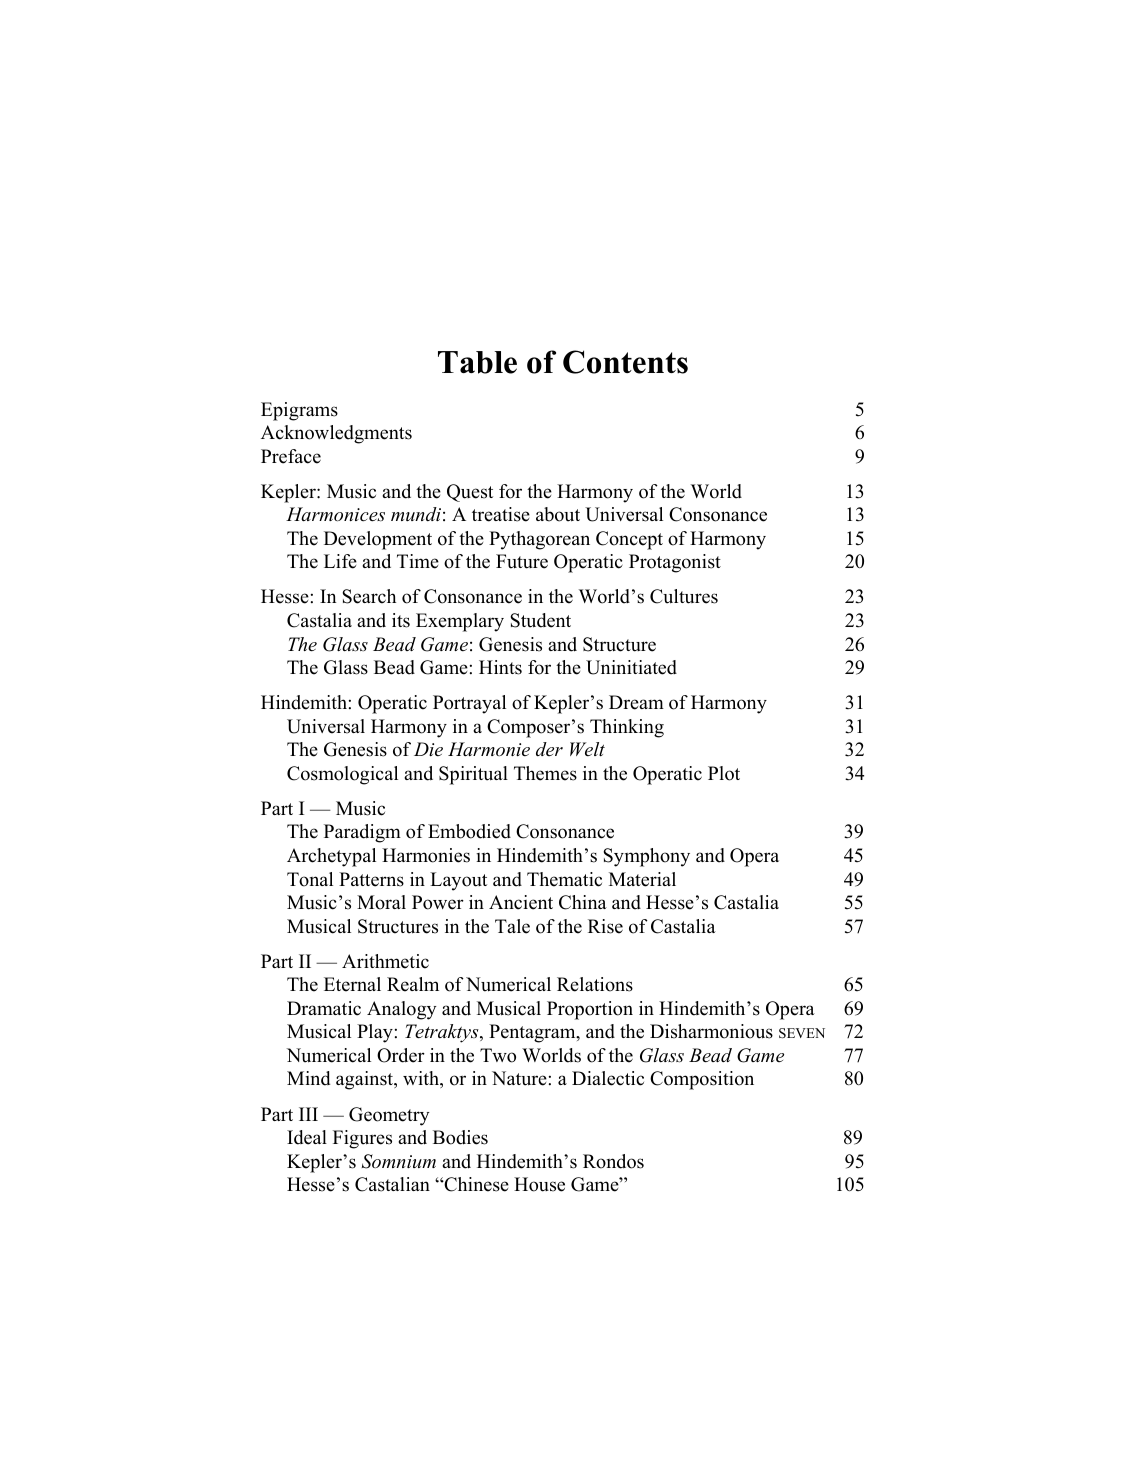  What do you see at coordinates (802, 1033) in the document?
I see `SEVEN` at bounding box center [802, 1033].
